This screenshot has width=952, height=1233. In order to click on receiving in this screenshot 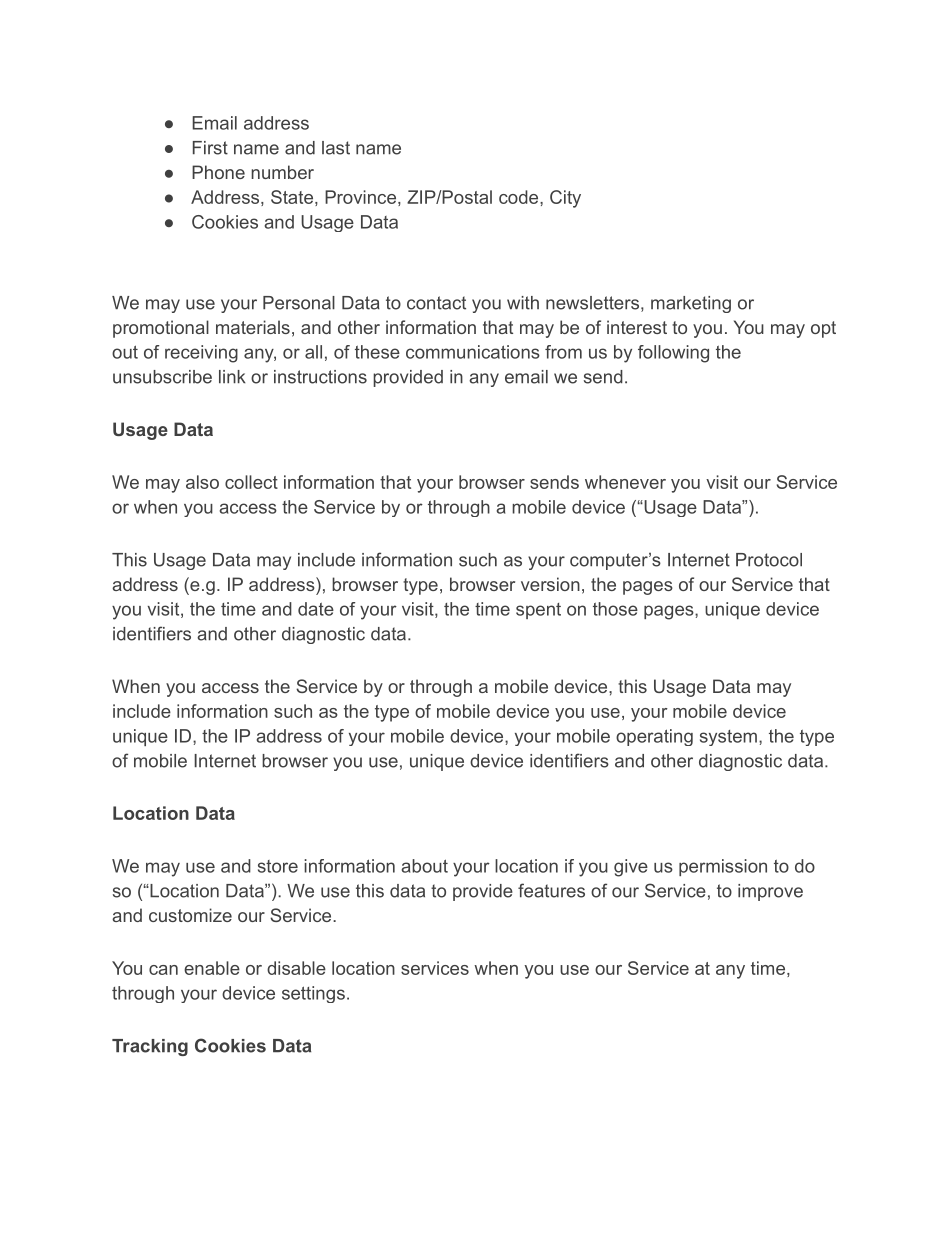, I will do `click(201, 354)`.
